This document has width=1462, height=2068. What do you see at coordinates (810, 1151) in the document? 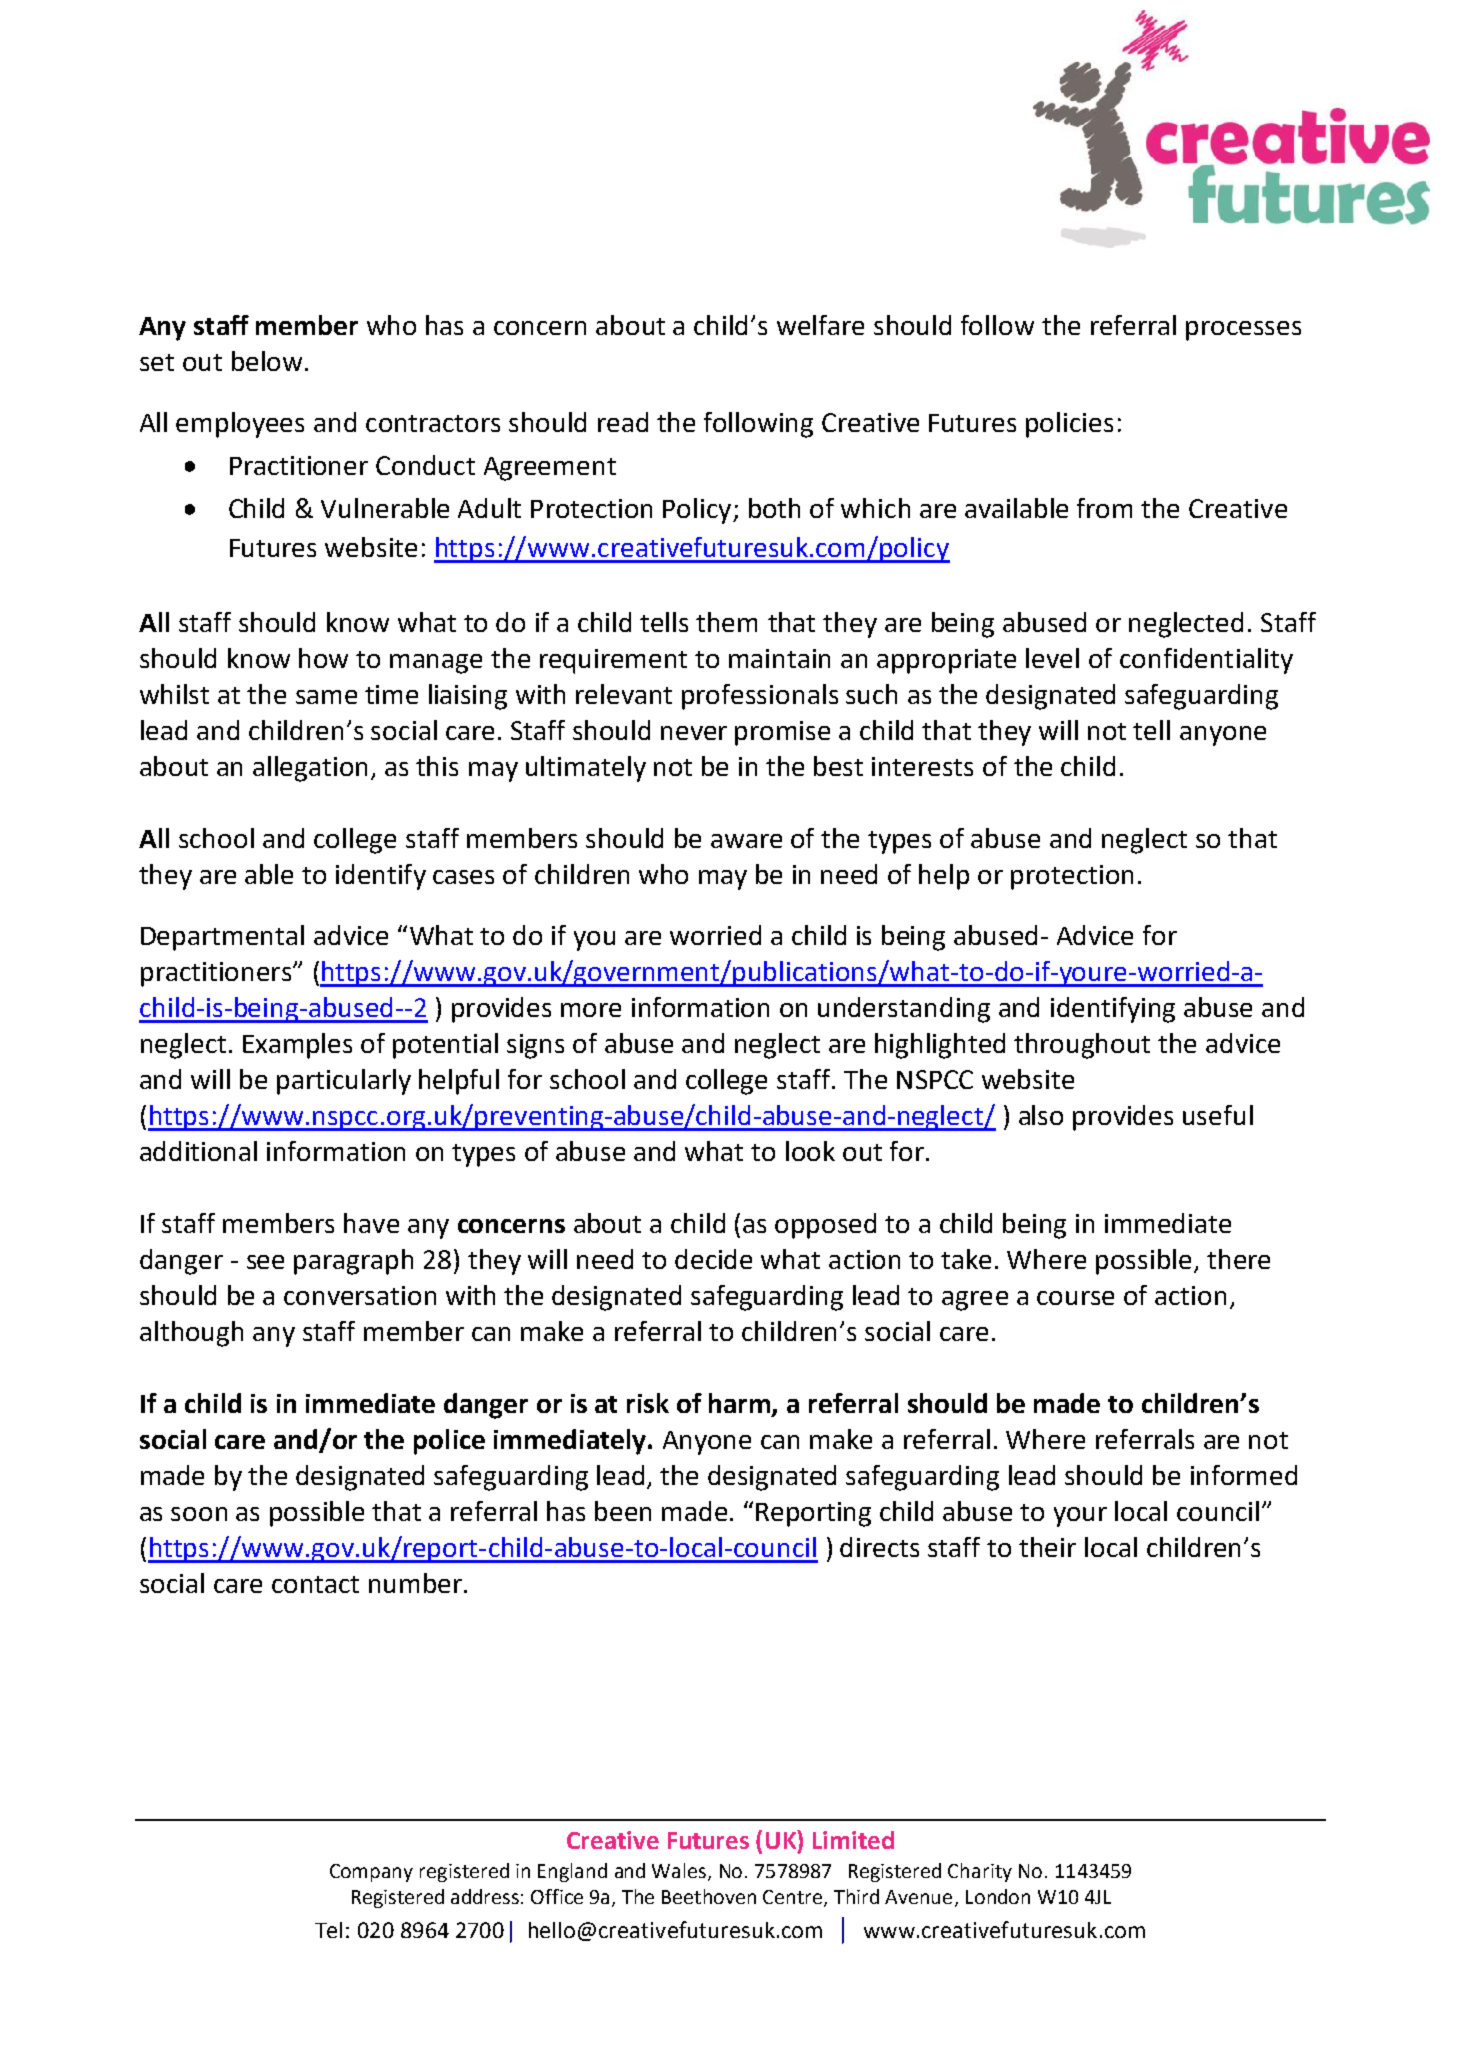
I see `look` at bounding box center [810, 1151].
